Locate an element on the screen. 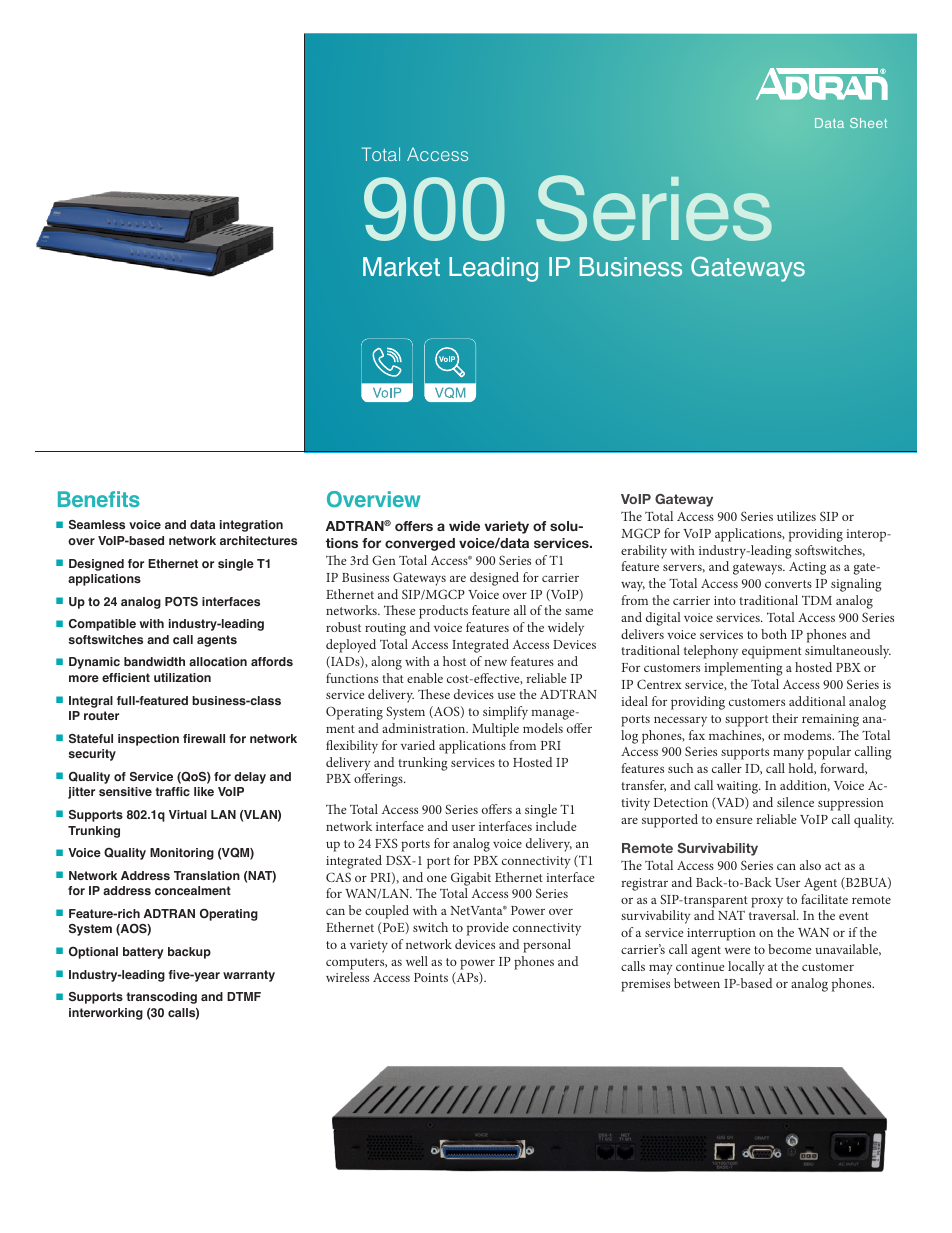 The height and width of the screenshot is (1233, 952). many is located at coordinates (788, 755).
